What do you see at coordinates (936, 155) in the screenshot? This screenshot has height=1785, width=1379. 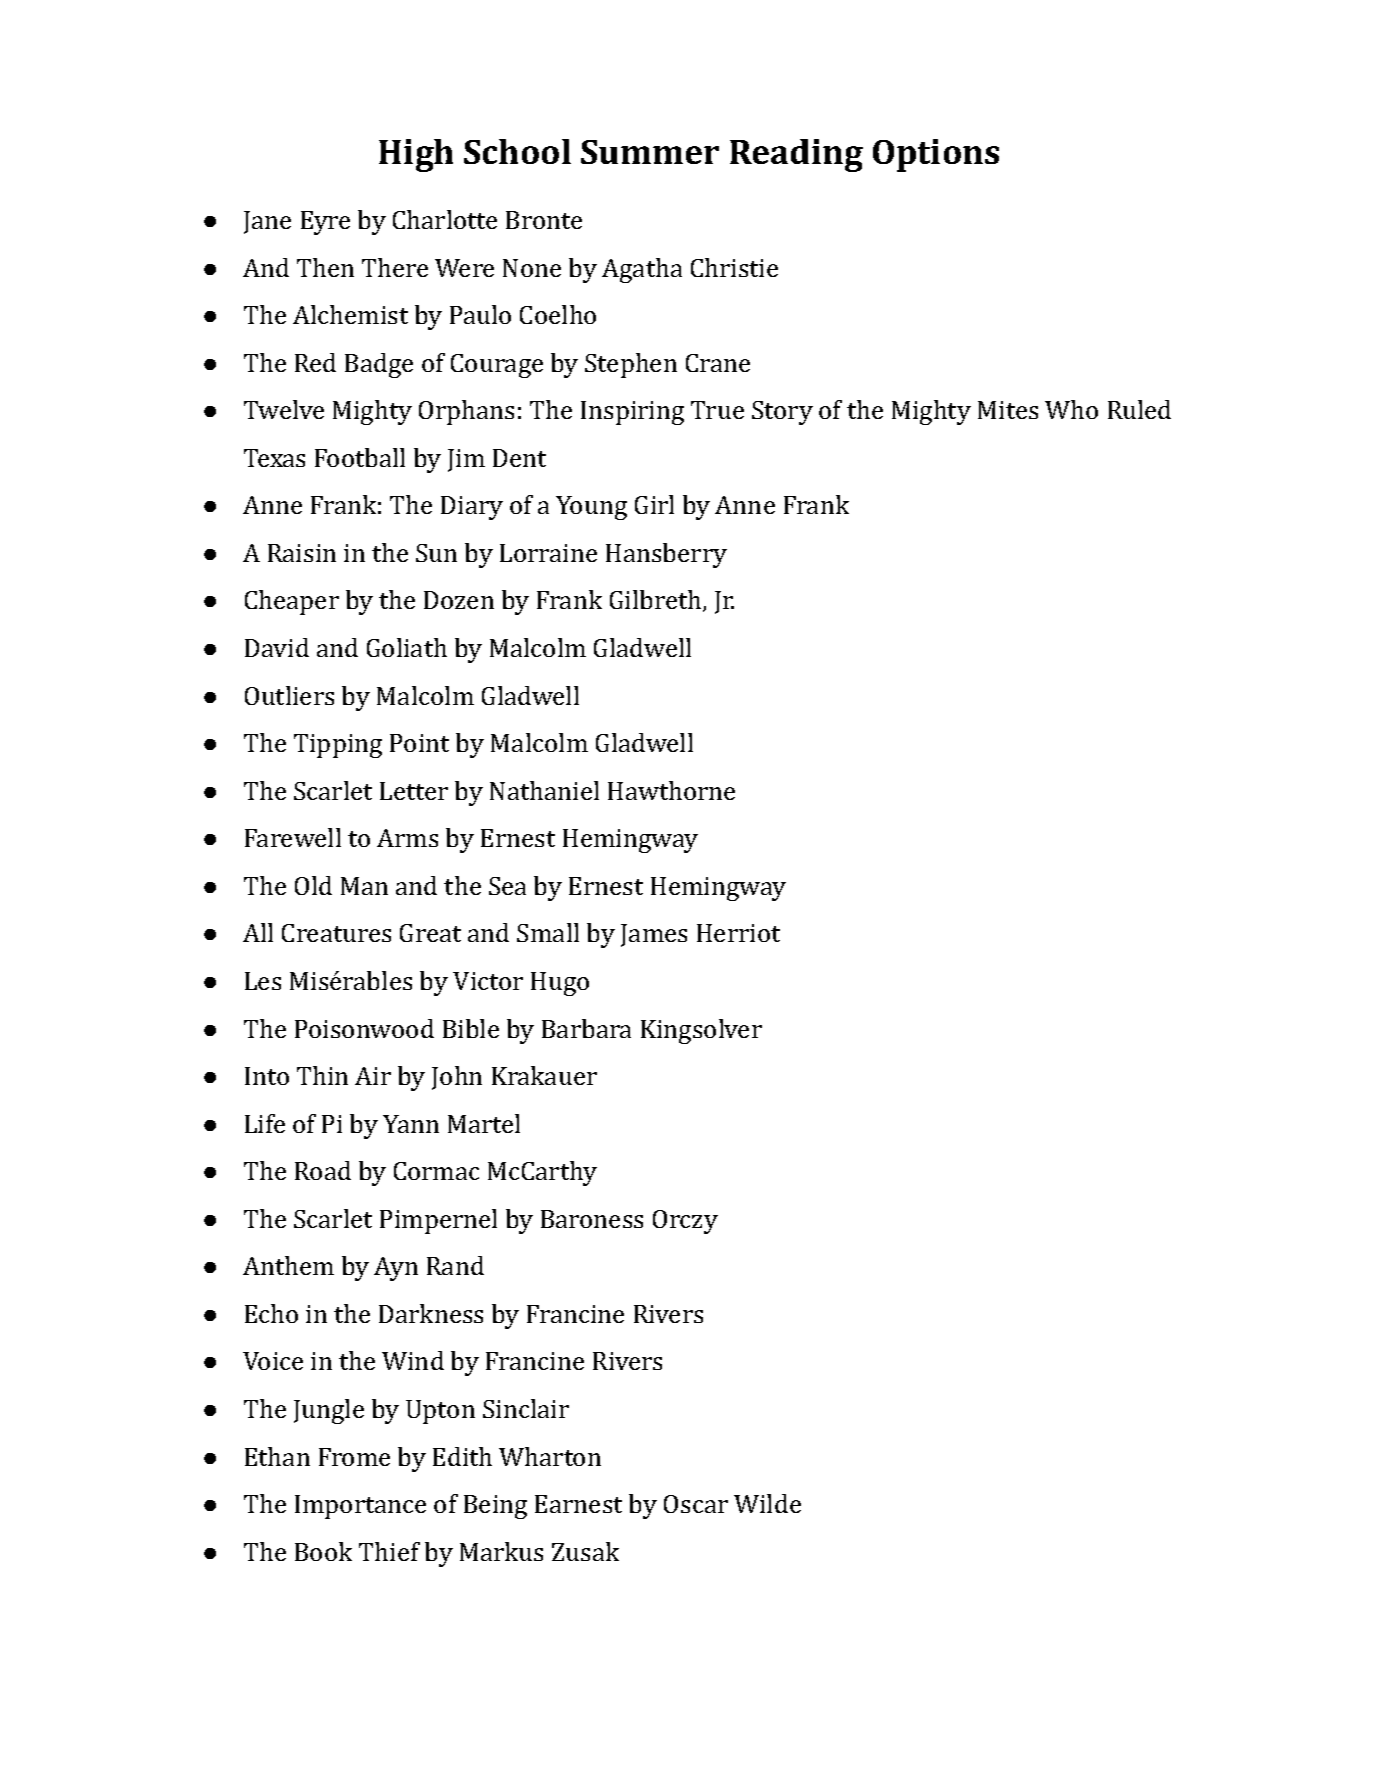 I see `Options` at bounding box center [936, 155].
